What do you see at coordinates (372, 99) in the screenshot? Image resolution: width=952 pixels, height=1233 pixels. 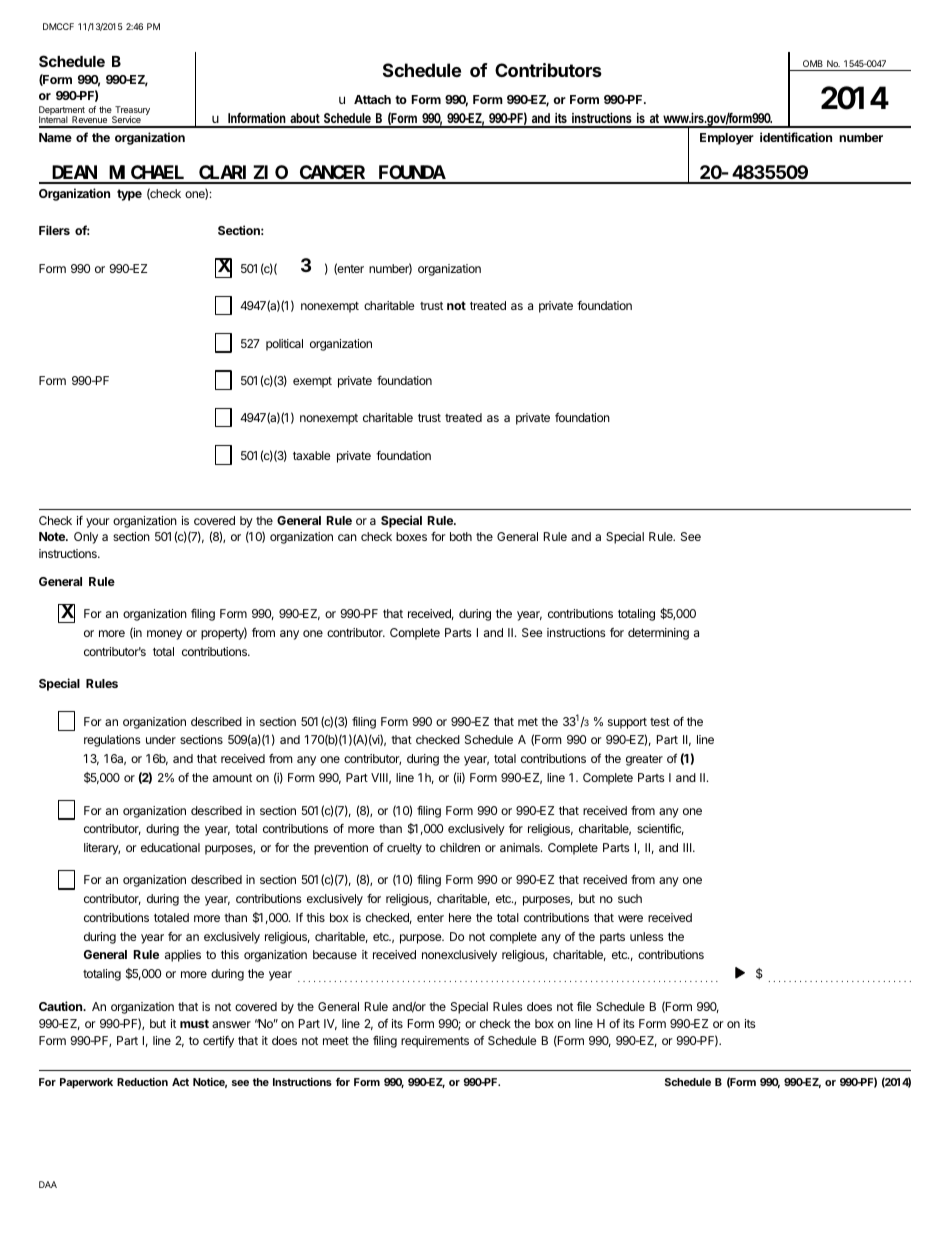 I see `Attach` at bounding box center [372, 99].
